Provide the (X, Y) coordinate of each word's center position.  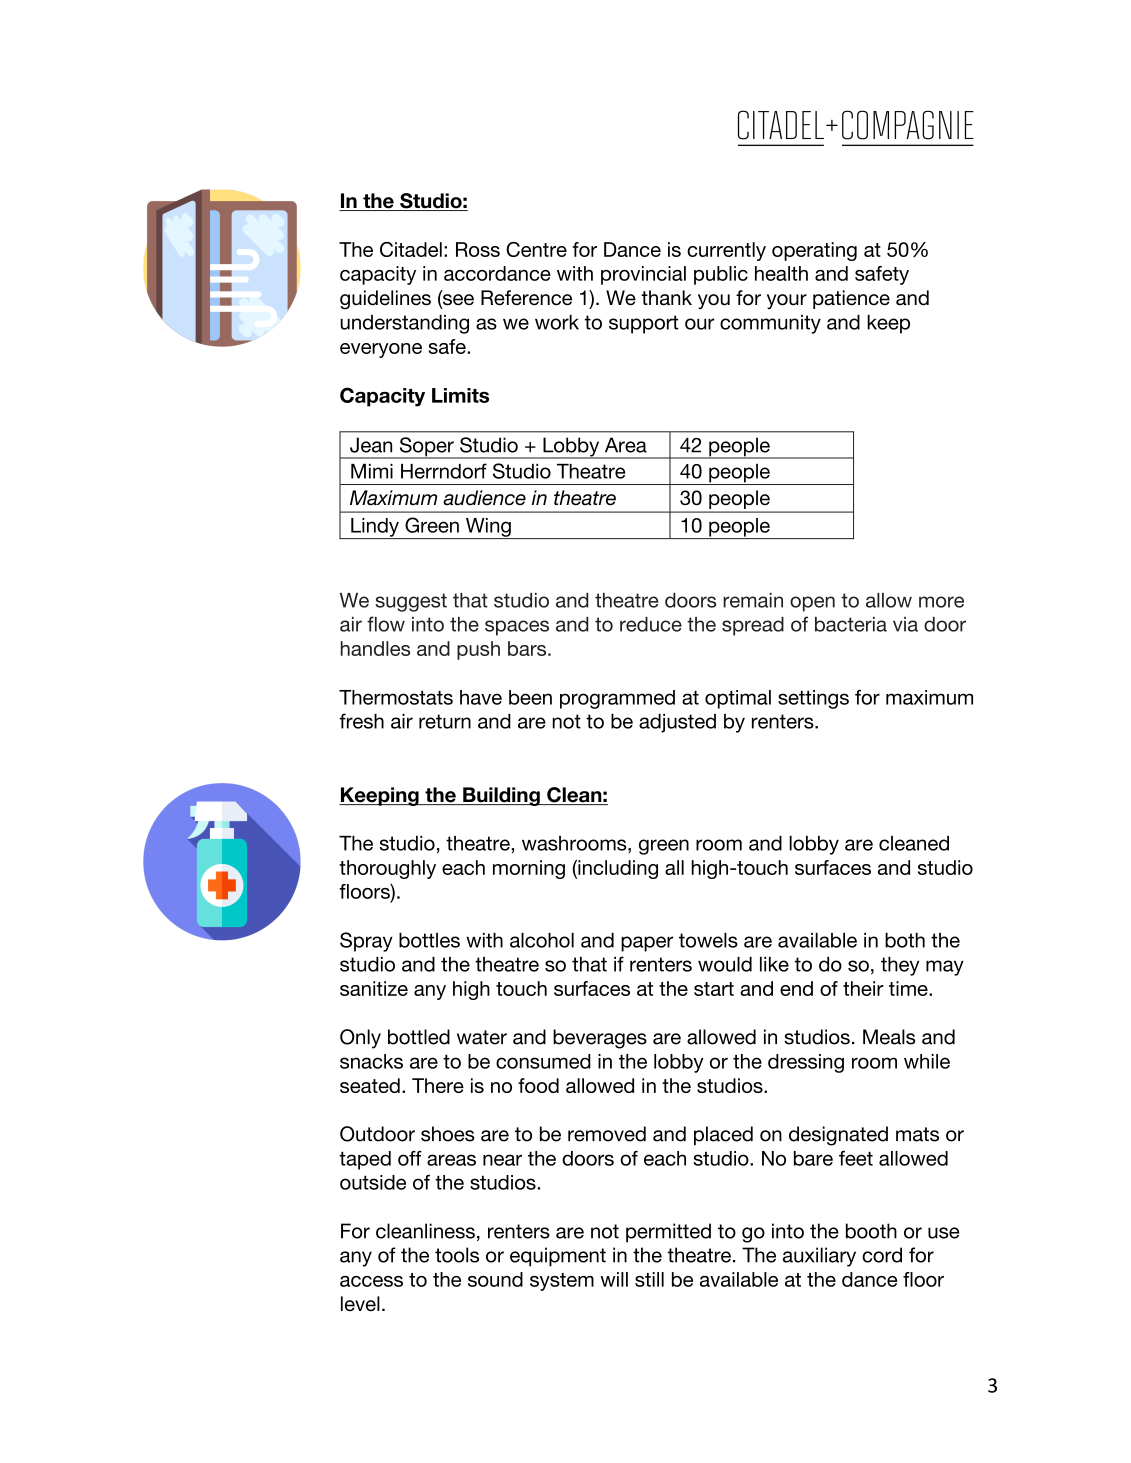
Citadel (411, 249)
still (649, 1279)
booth (871, 1231)
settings (813, 699)
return (445, 721)
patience (851, 299)
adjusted (677, 723)
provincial (643, 275)
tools (457, 1255)
